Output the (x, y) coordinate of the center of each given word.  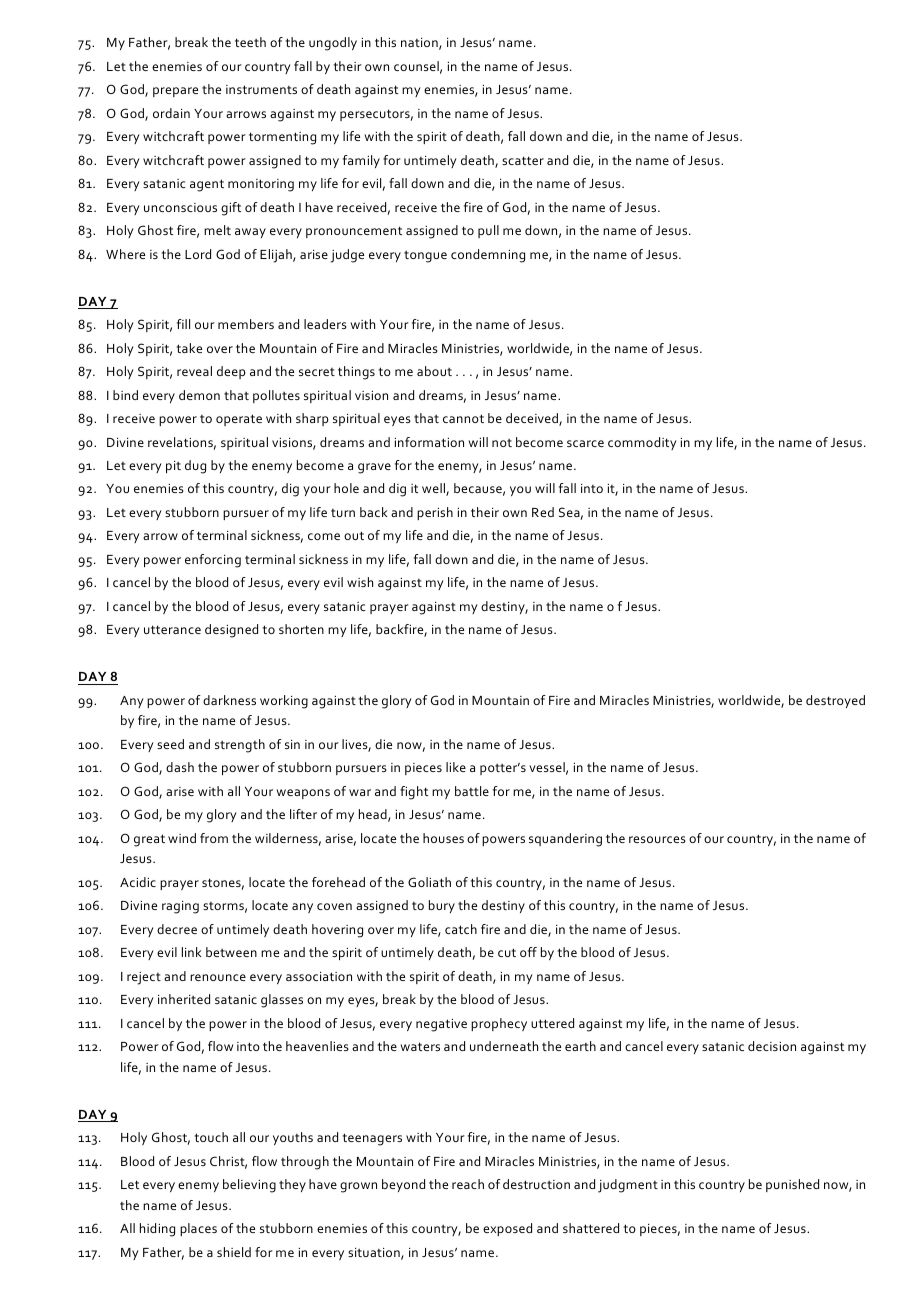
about (434, 371)
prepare (175, 92)
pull (488, 231)
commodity (642, 443)
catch (461, 929)
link (192, 952)
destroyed (835, 701)
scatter (523, 160)
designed (231, 631)
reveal (194, 371)
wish (360, 582)
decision (772, 1046)
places (198, 1229)
